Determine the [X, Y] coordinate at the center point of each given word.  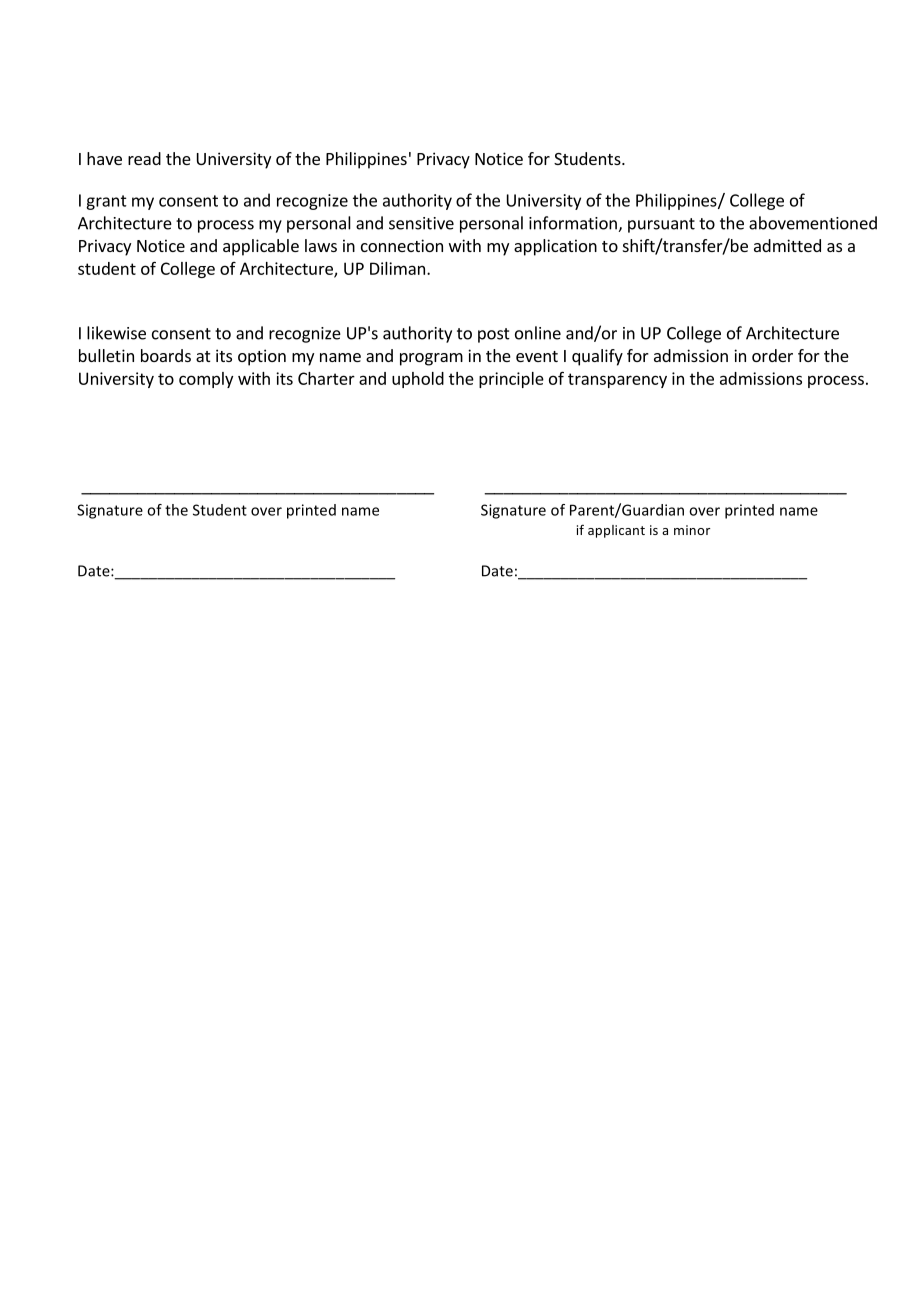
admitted [787, 245]
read [144, 158]
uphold [418, 380]
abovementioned [813, 223]
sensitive [421, 223]
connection [402, 245]
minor [692, 530]
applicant [616, 531]
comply [206, 380]
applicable [261, 247]
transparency [617, 380]
